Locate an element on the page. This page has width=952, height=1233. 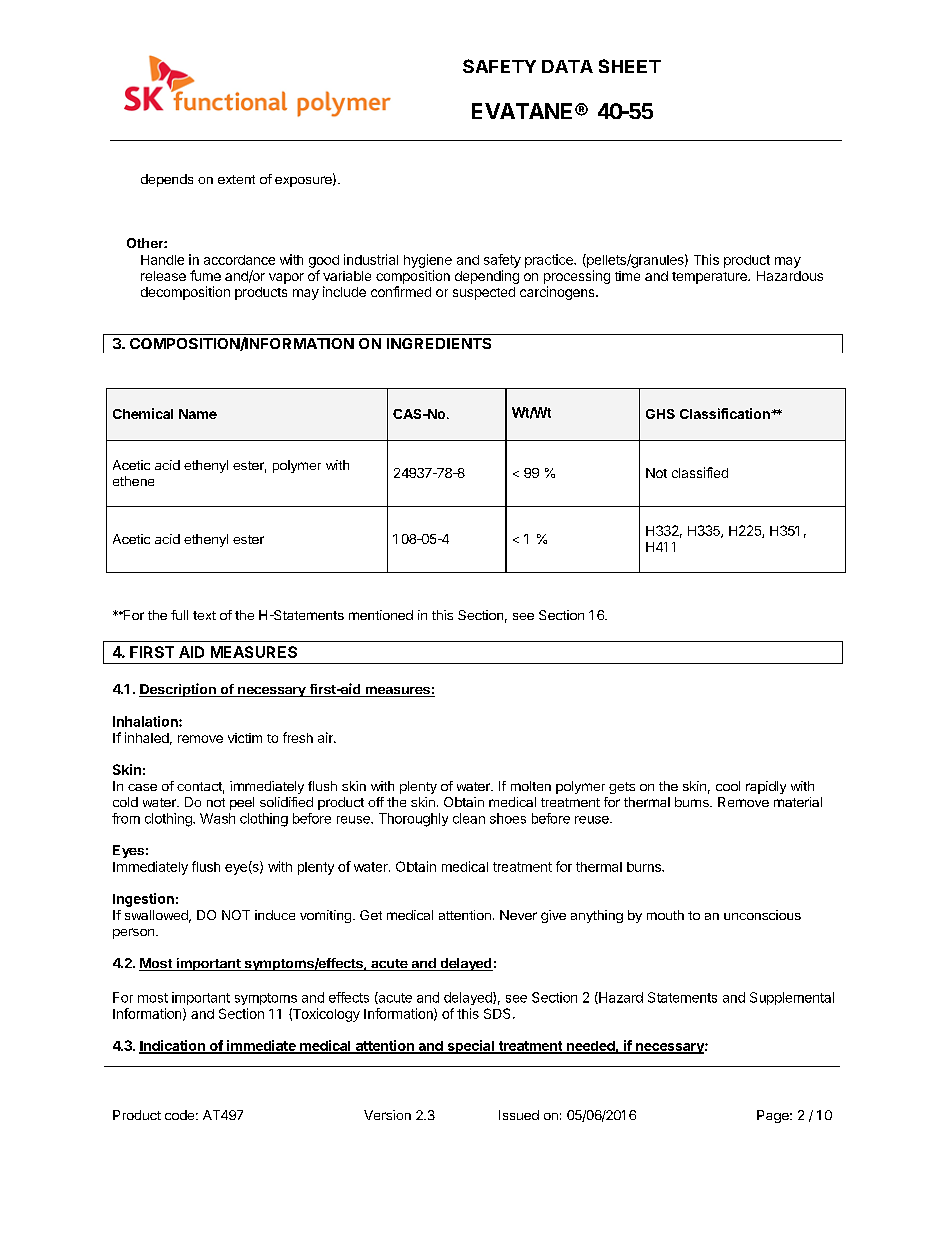
Classification is located at coordinates (726, 413).
